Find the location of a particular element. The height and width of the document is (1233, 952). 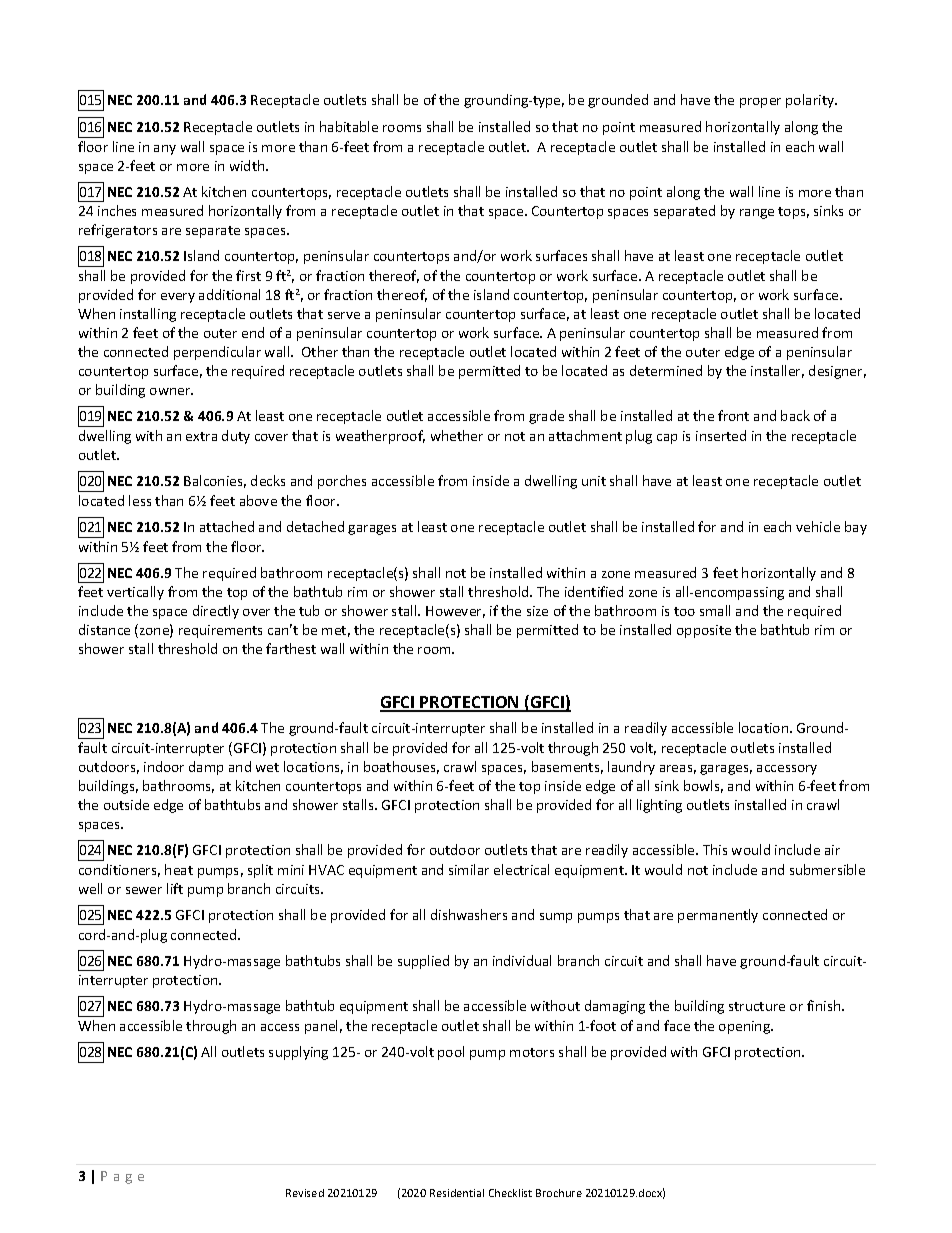

habitable is located at coordinates (349, 126).
